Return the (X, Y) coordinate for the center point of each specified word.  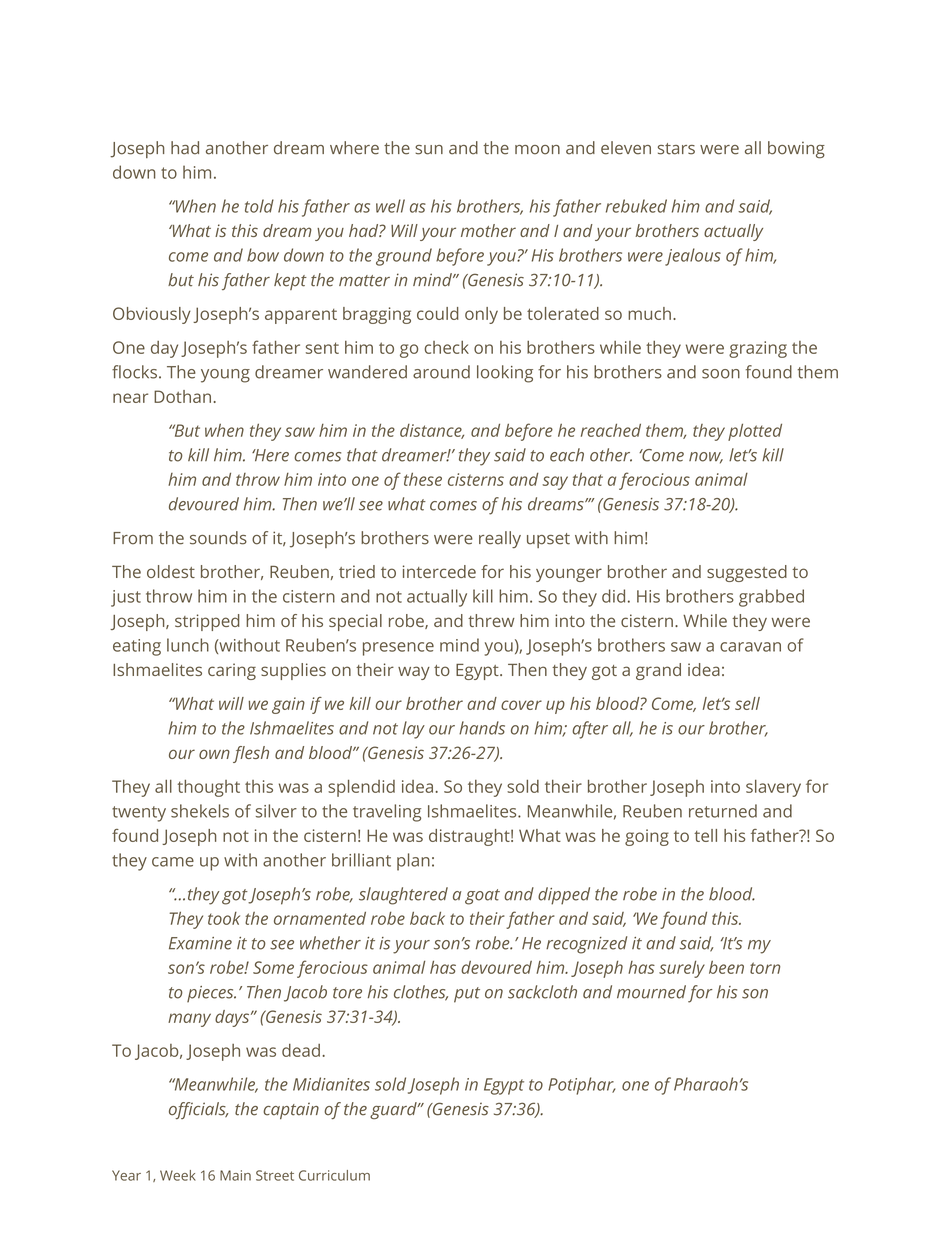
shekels (200, 811)
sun (429, 150)
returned (723, 811)
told (259, 206)
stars (676, 149)
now (706, 458)
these (423, 479)
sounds (218, 538)
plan (413, 862)
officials (198, 1110)
